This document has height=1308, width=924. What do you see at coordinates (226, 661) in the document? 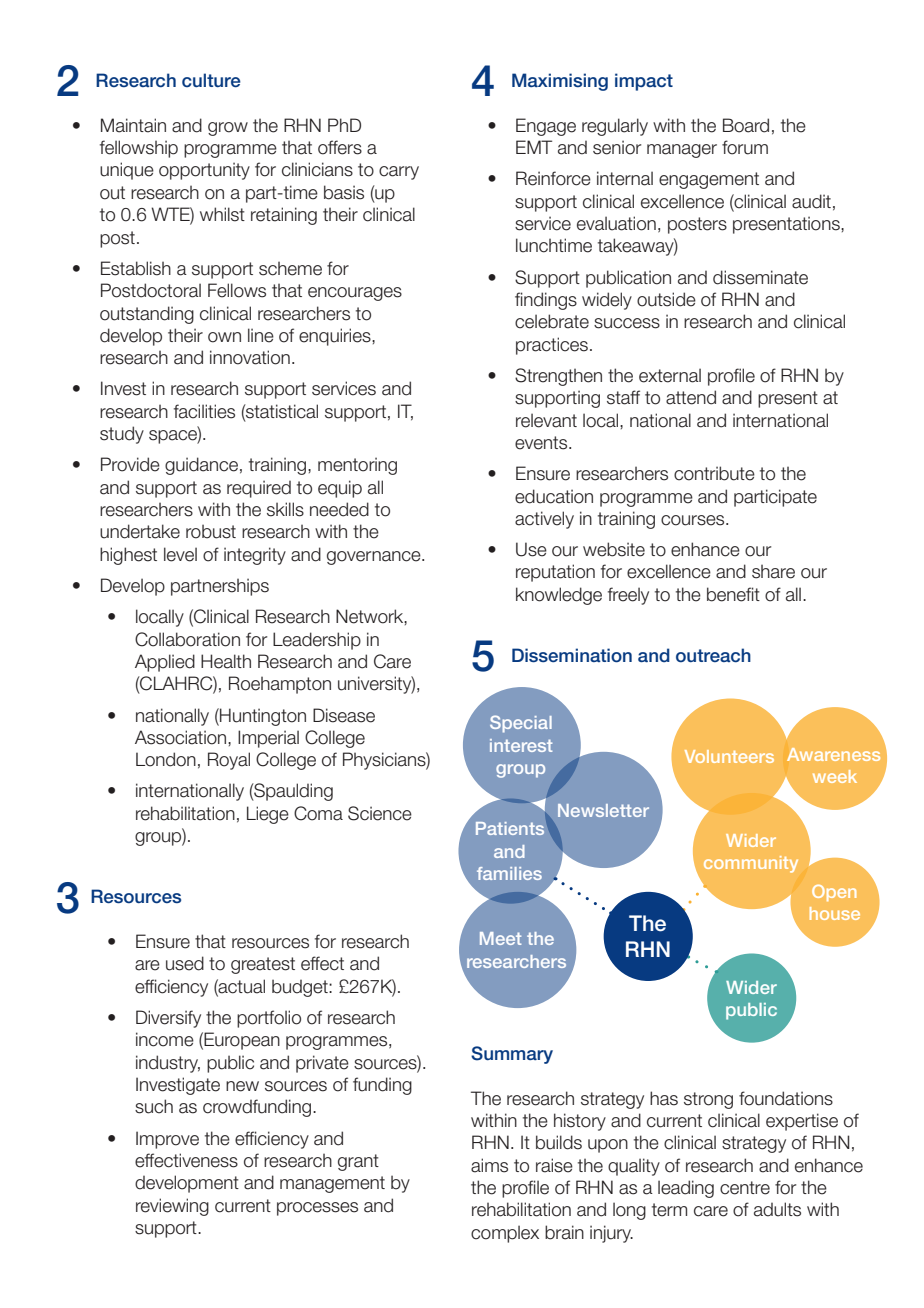
I see `Health` at bounding box center [226, 661].
